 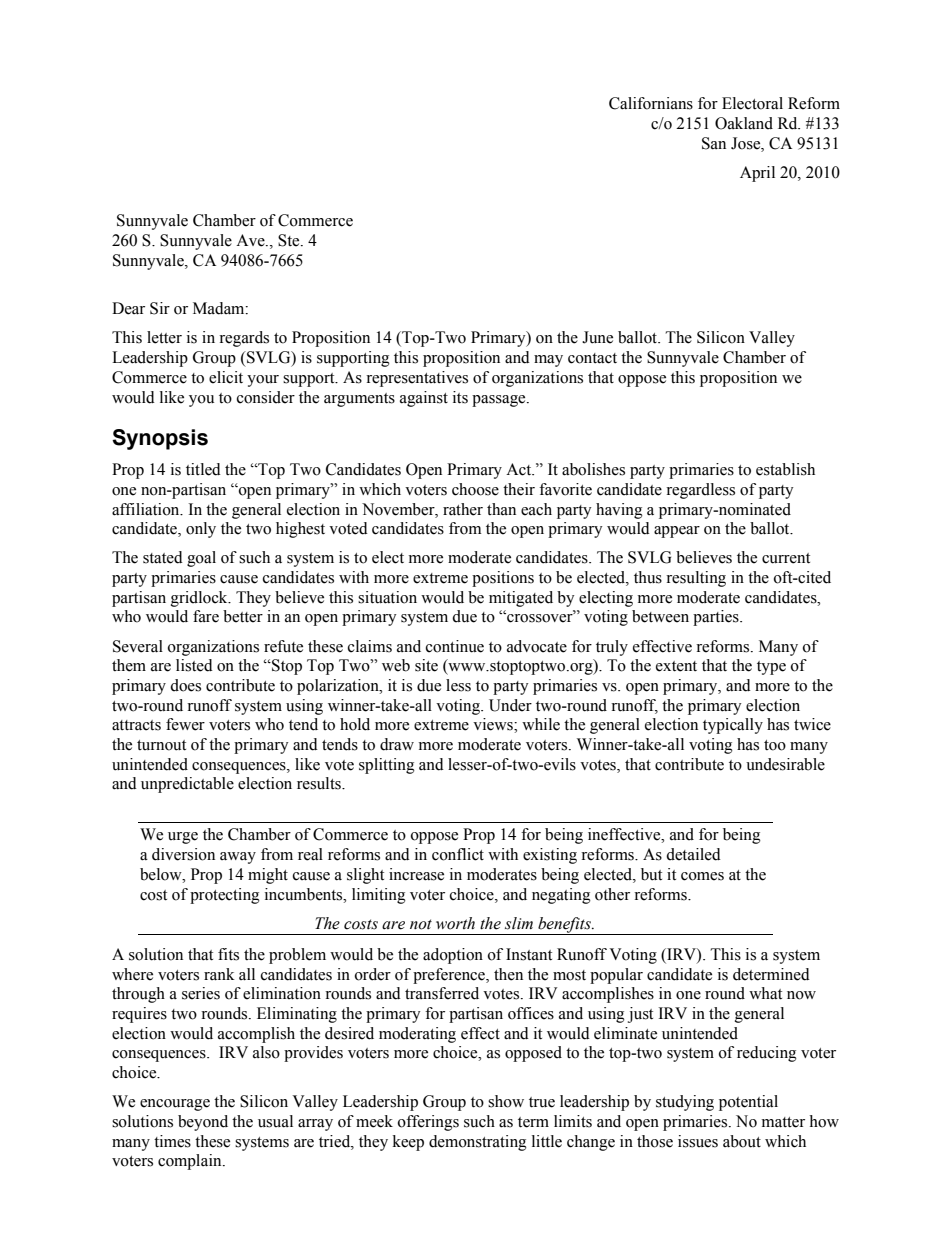 What do you see at coordinates (185, 724) in the page?
I see `fewer` at bounding box center [185, 724].
